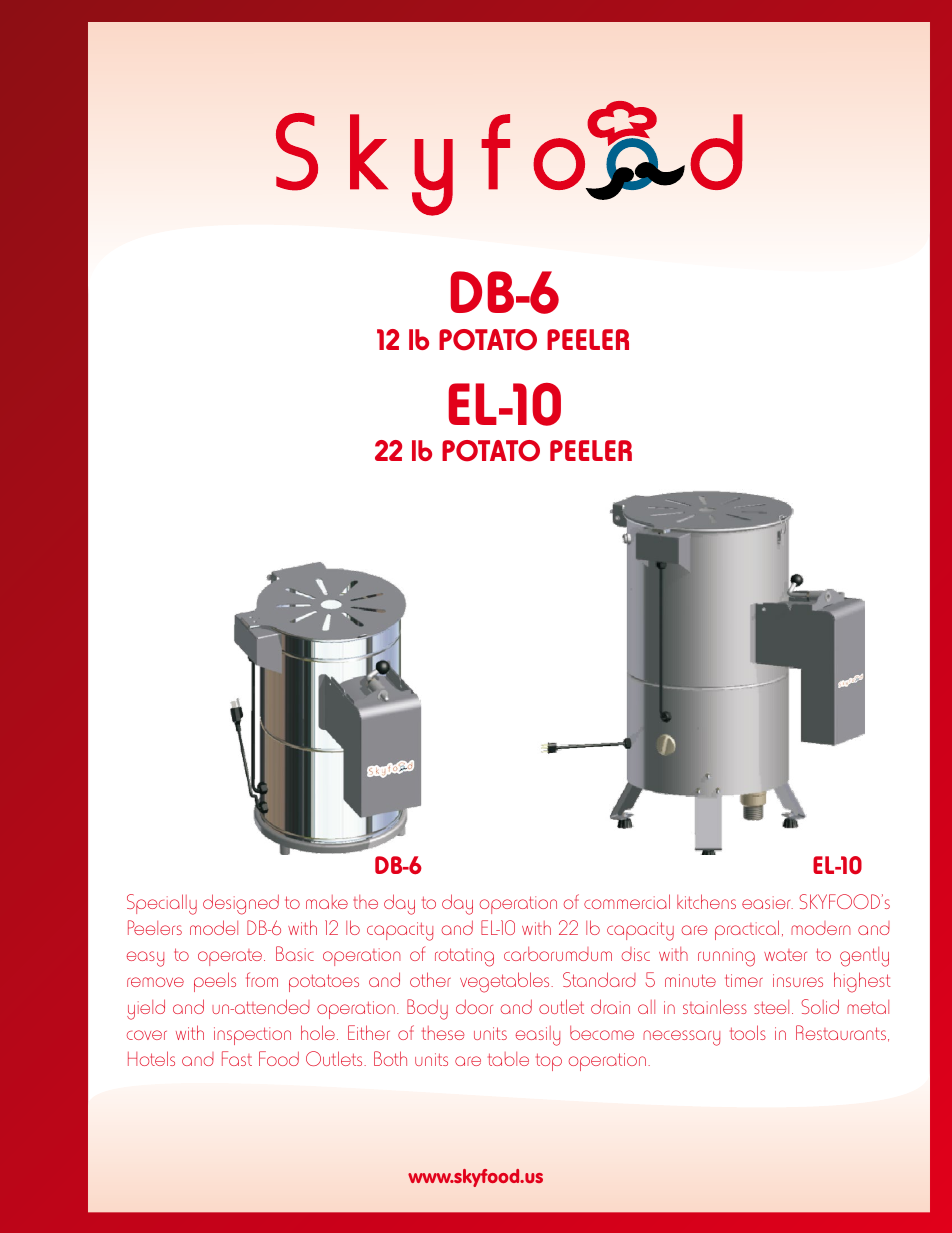 The image size is (952, 1233). I want to click on easier, so click(767, 902).
